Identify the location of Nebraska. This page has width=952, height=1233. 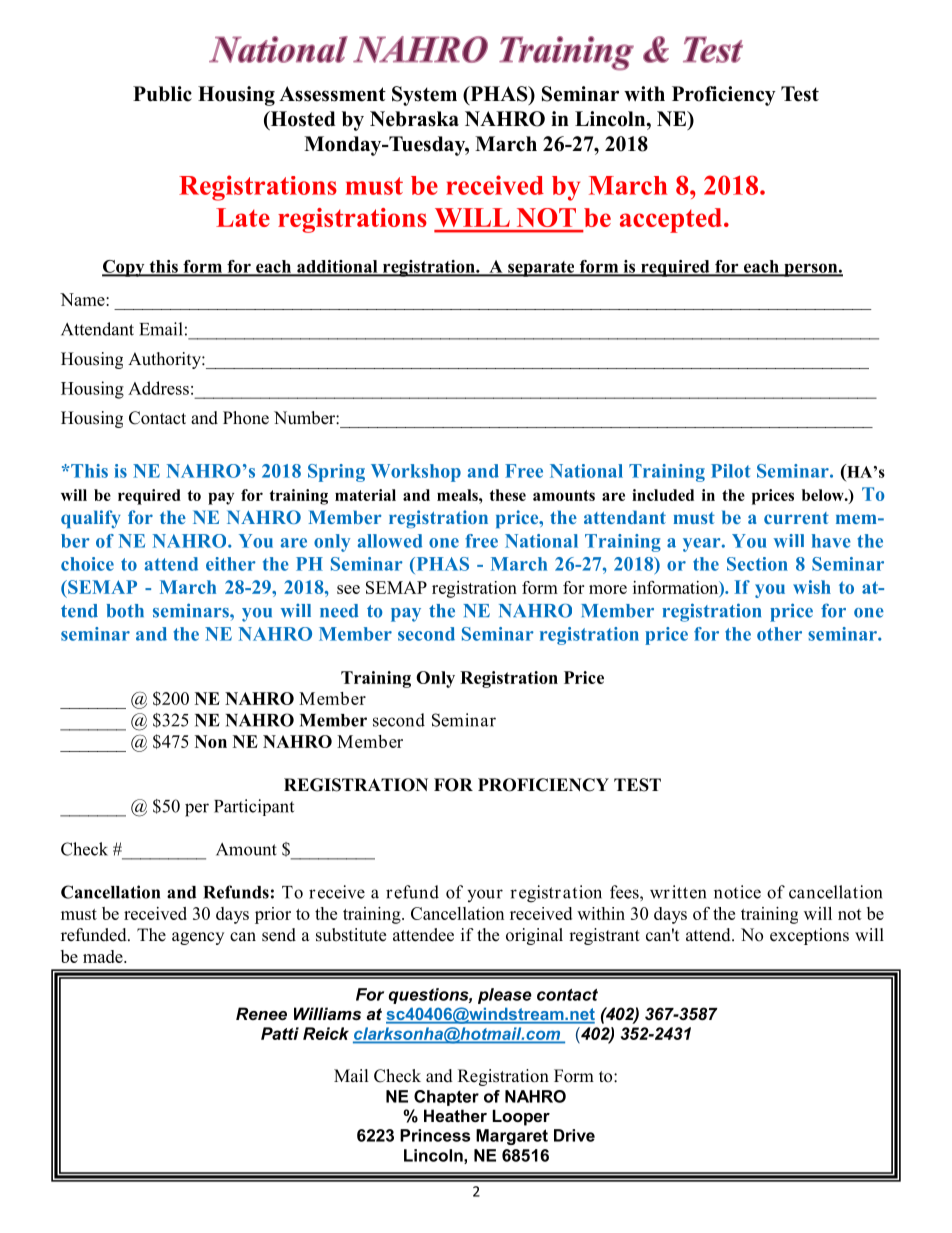
(414, 119).
